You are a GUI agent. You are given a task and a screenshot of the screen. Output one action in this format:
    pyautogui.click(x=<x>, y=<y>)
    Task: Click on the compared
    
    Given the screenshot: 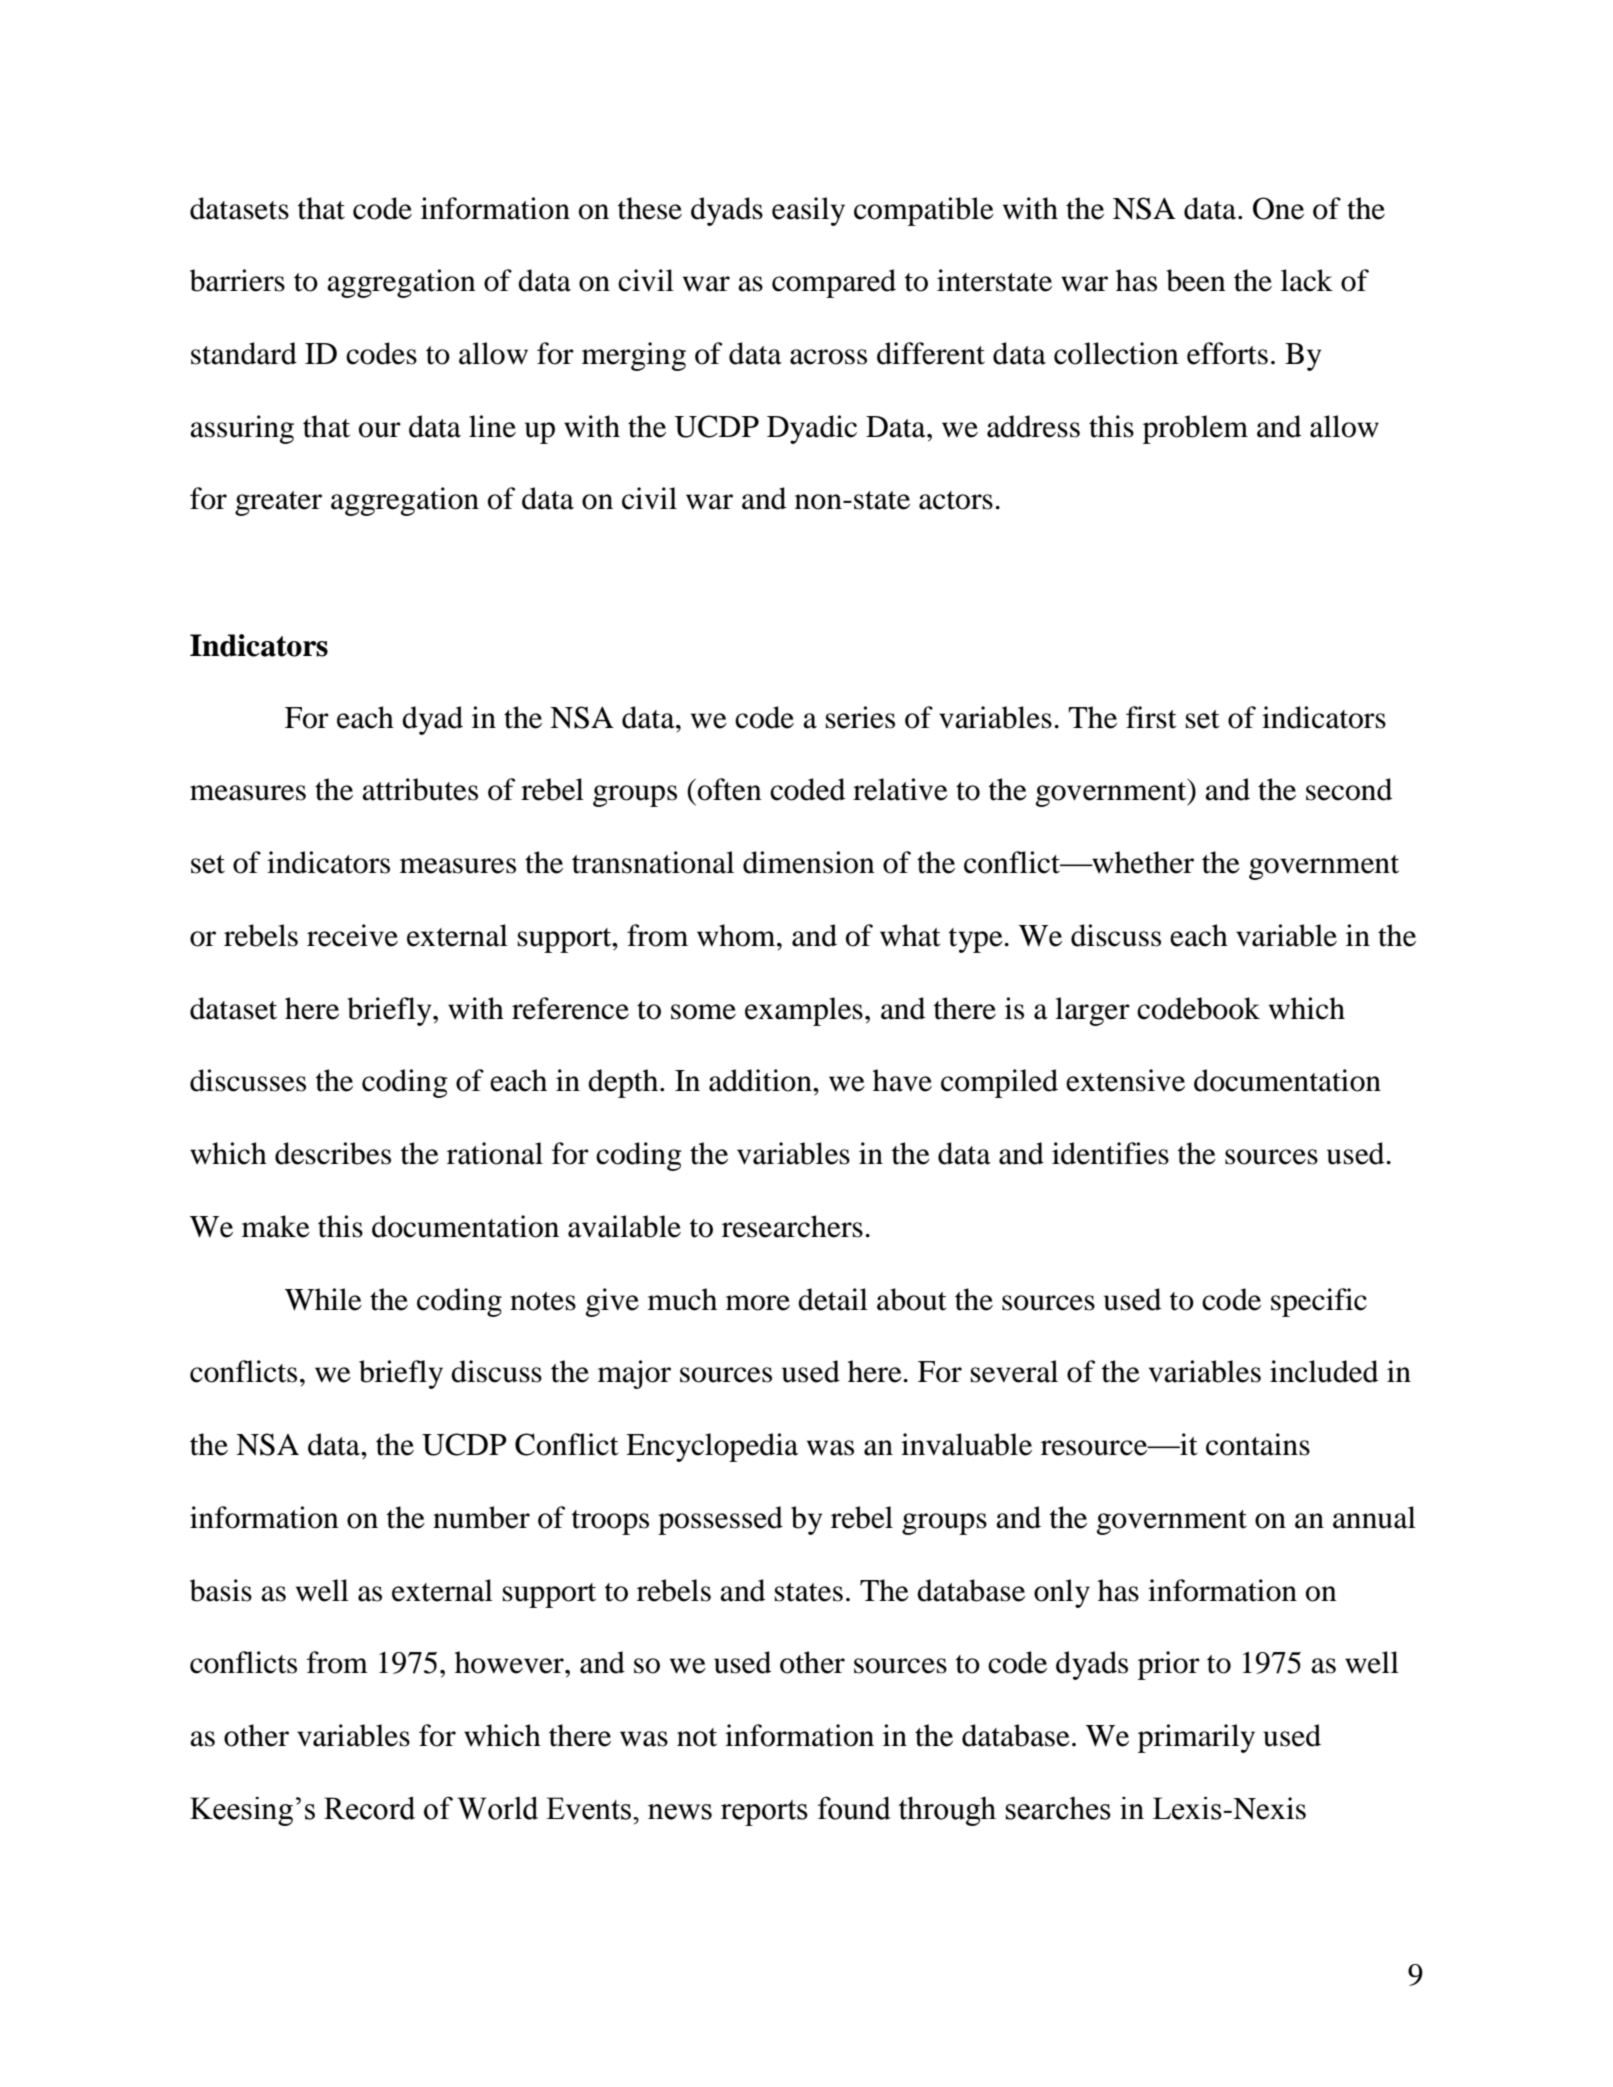 What is the action you would take?
    pyautogui.click(x=834, y=283)
